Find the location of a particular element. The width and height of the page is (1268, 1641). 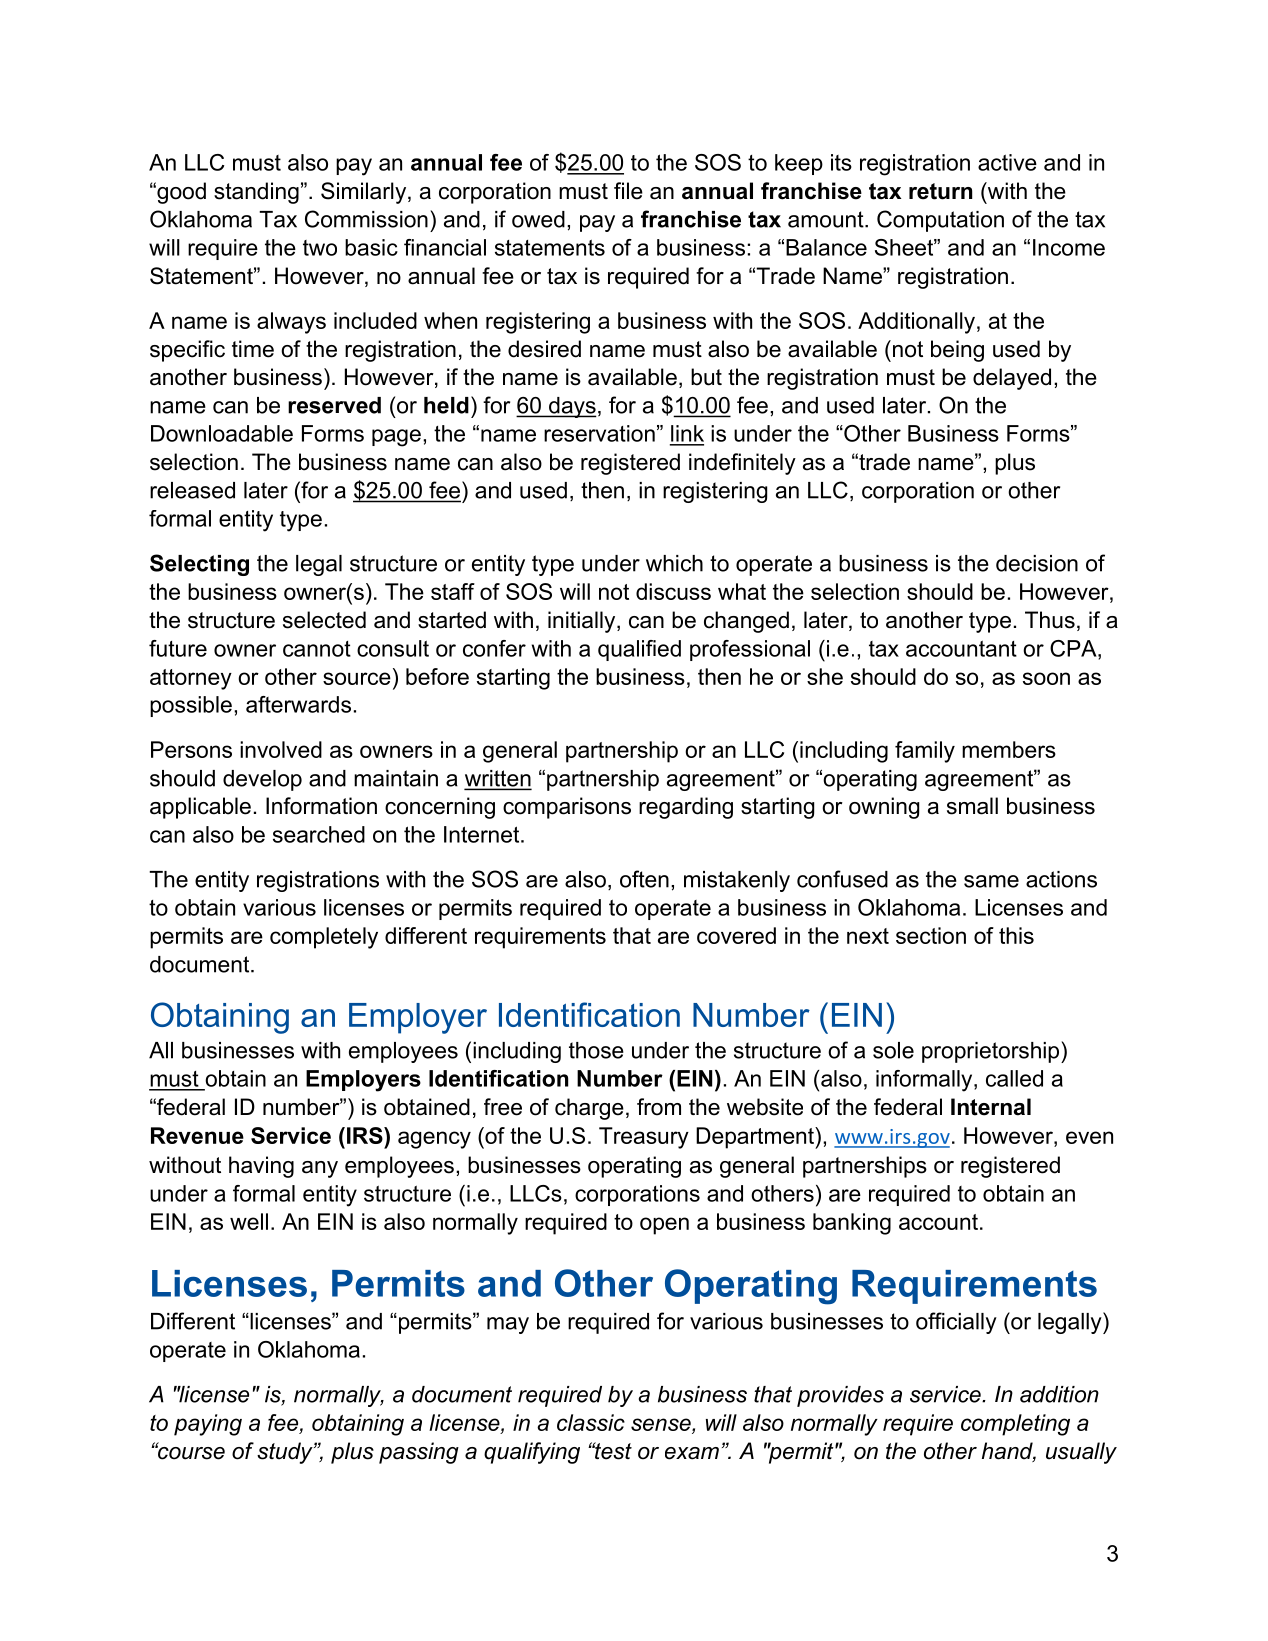

return is located at coordinates (940, 191).
